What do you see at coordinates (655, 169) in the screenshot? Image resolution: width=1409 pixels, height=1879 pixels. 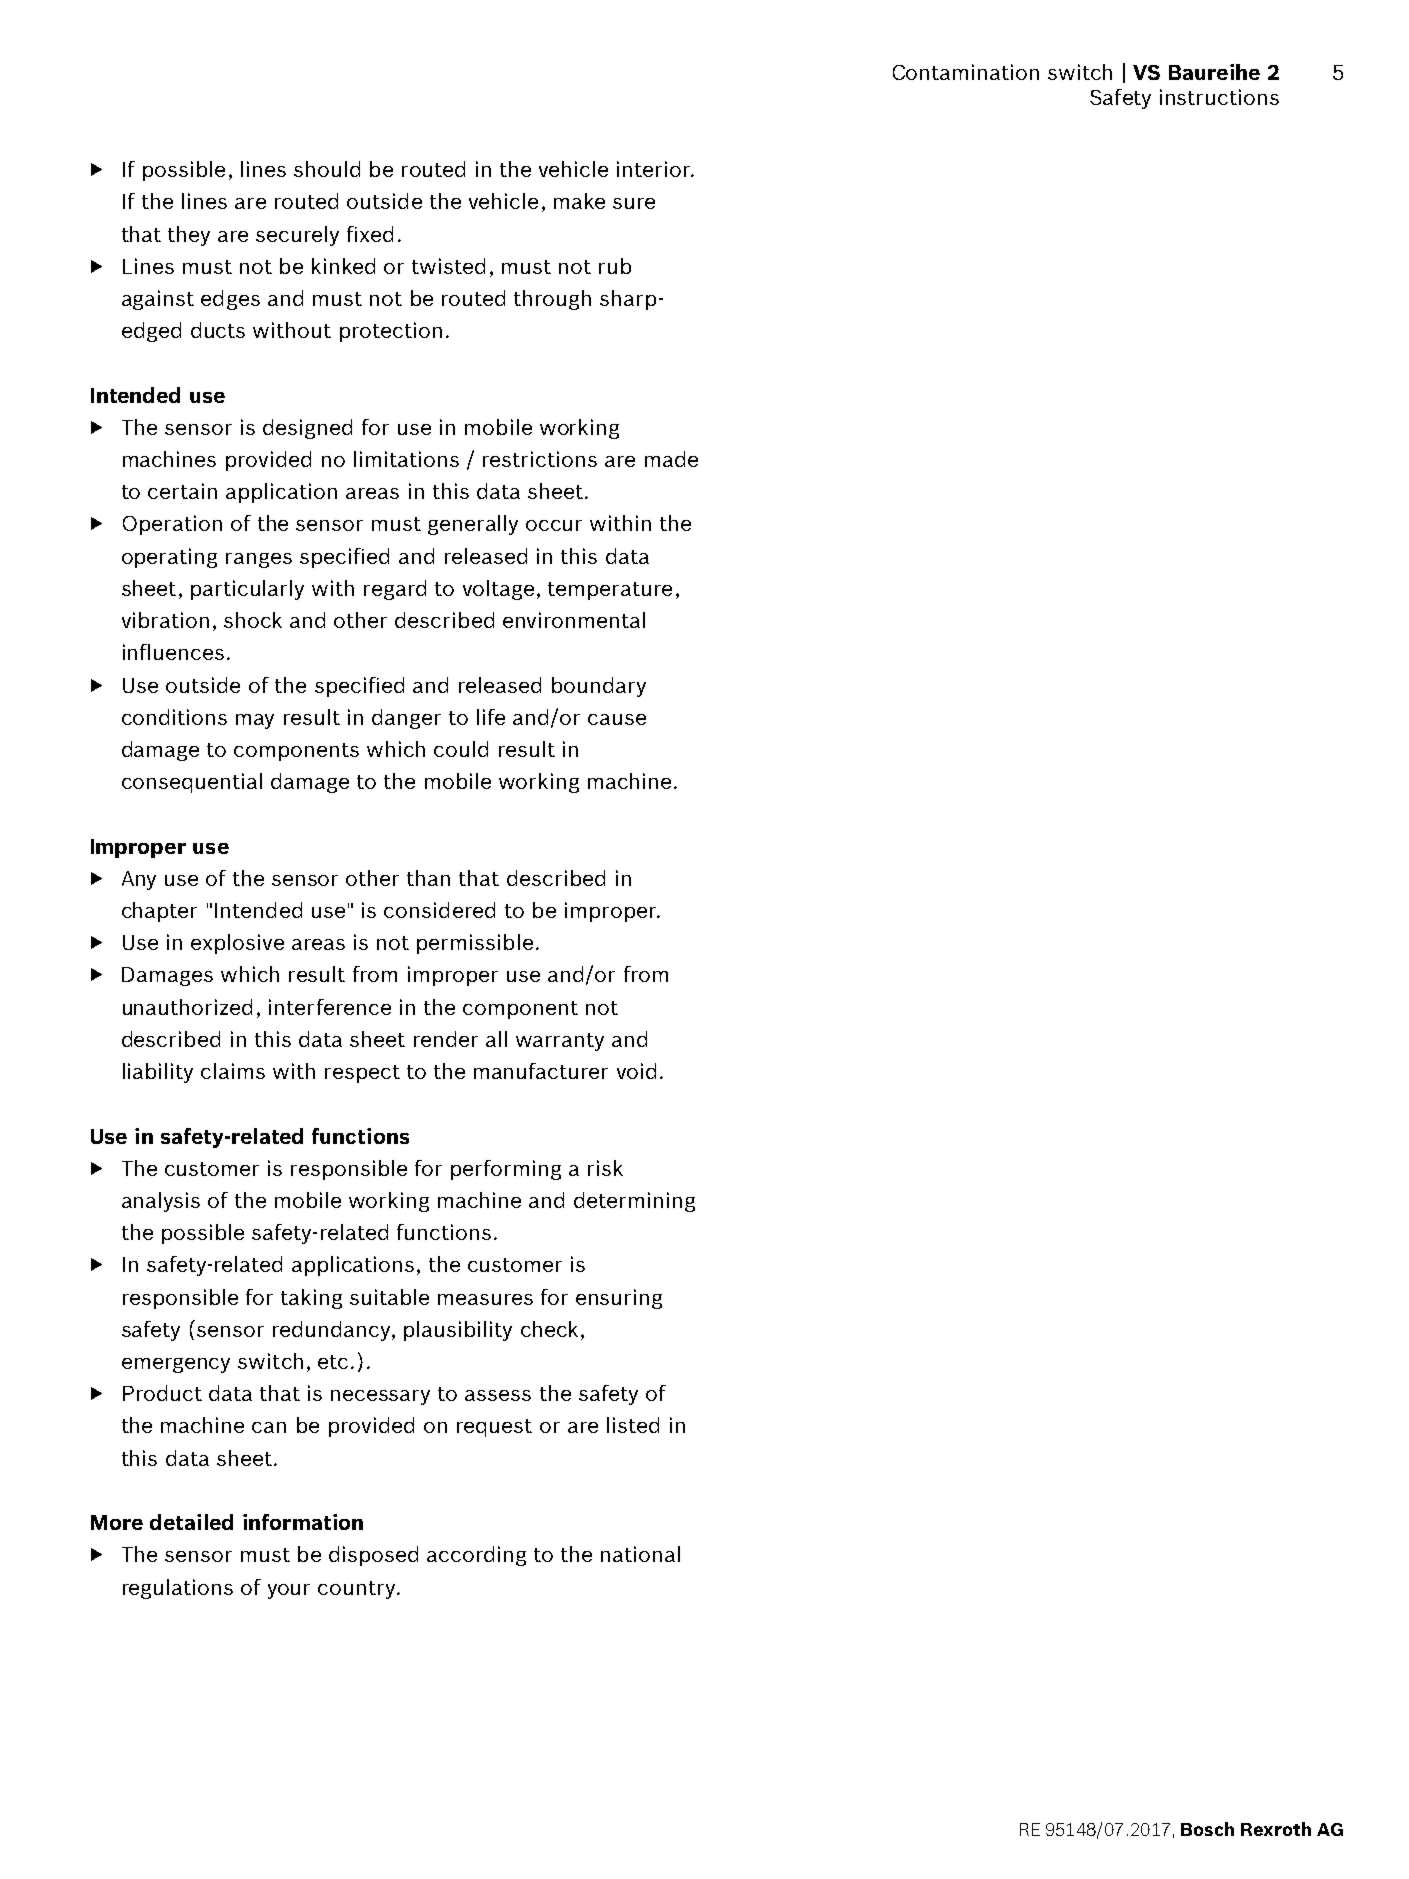 I see `interior` at bounding box center [655, 169].
